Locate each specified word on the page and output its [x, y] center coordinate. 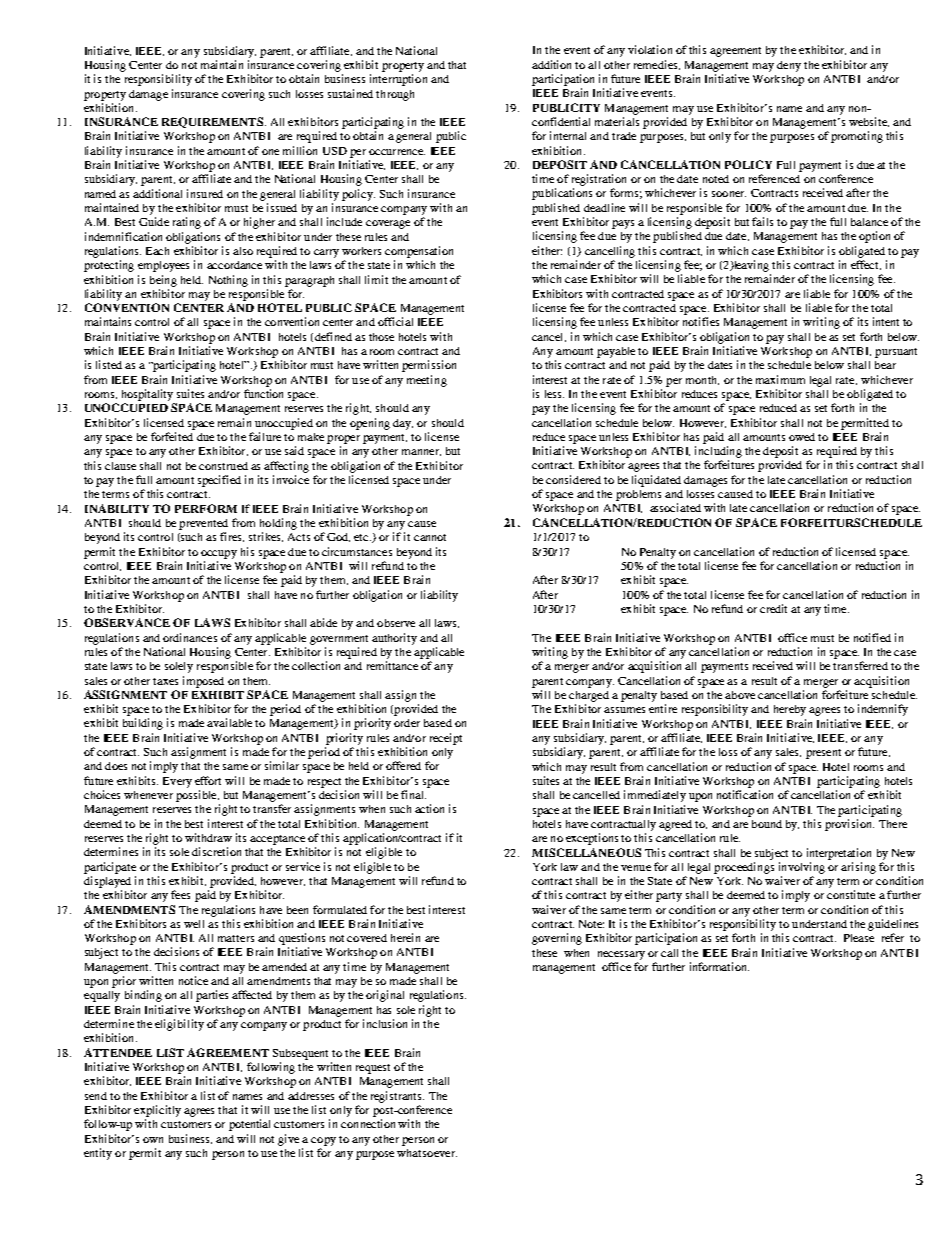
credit [773, 608]
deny [789, 66]
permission [429, 366]
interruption [398, 80]
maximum [780, 379]
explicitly [157, 1111]
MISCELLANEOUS [586, 852]
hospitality [147, 395]
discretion [216, 851]
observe [396, 623]
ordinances [190, 637]
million [300, 150]
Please [859, 938]
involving [802, 868]
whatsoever [427, 1153]
